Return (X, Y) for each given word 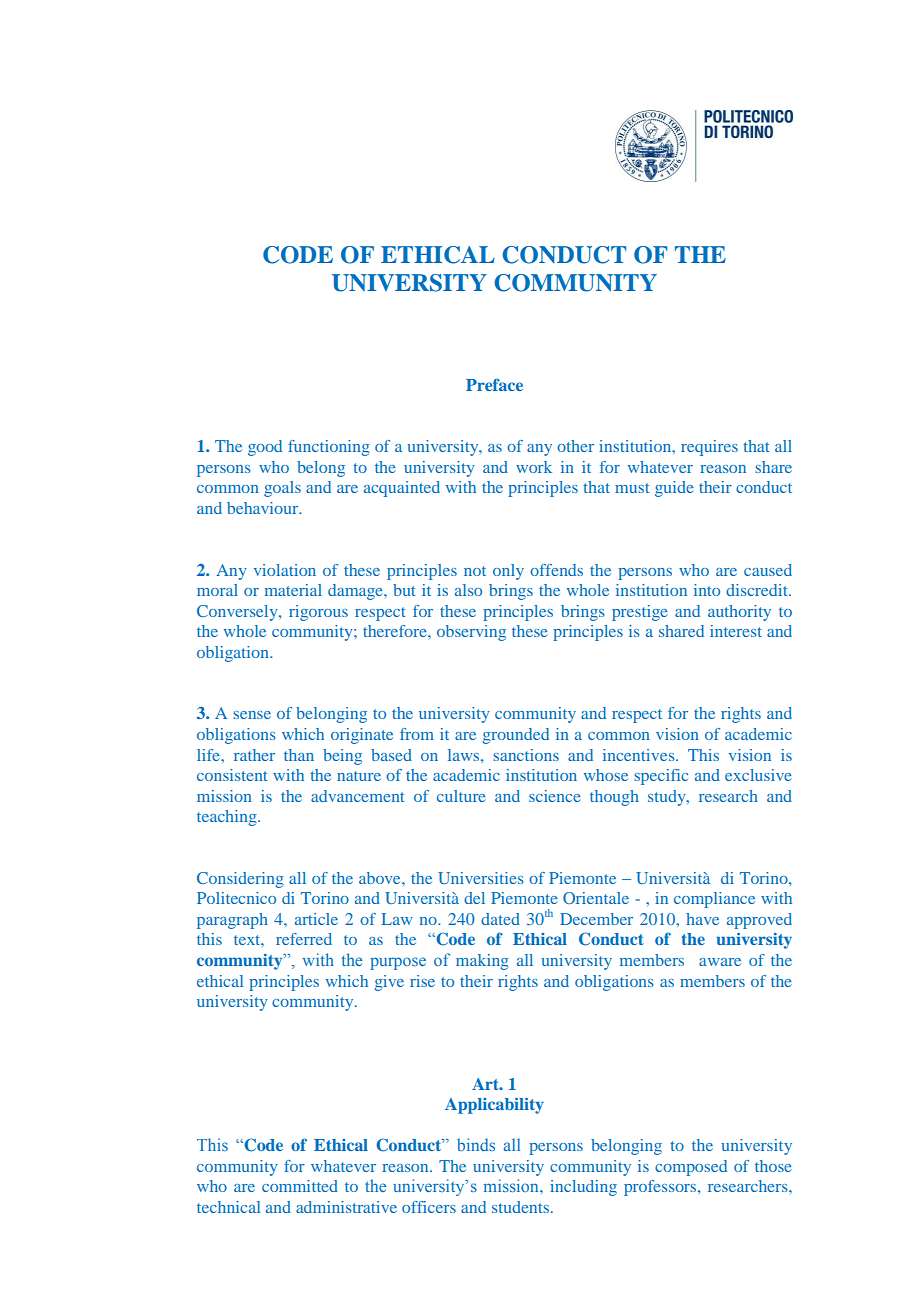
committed (300, 1186)
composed (691, 1168)
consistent (232, 775)
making (482, 962)
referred (304, 939)
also (468, 590)
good (265, 448)
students (520, 1207)
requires (709, 448)
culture (461, 796)
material (293, 590)
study (668, 798)
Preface (494, 384)
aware (720, 962)
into (707, 590)
